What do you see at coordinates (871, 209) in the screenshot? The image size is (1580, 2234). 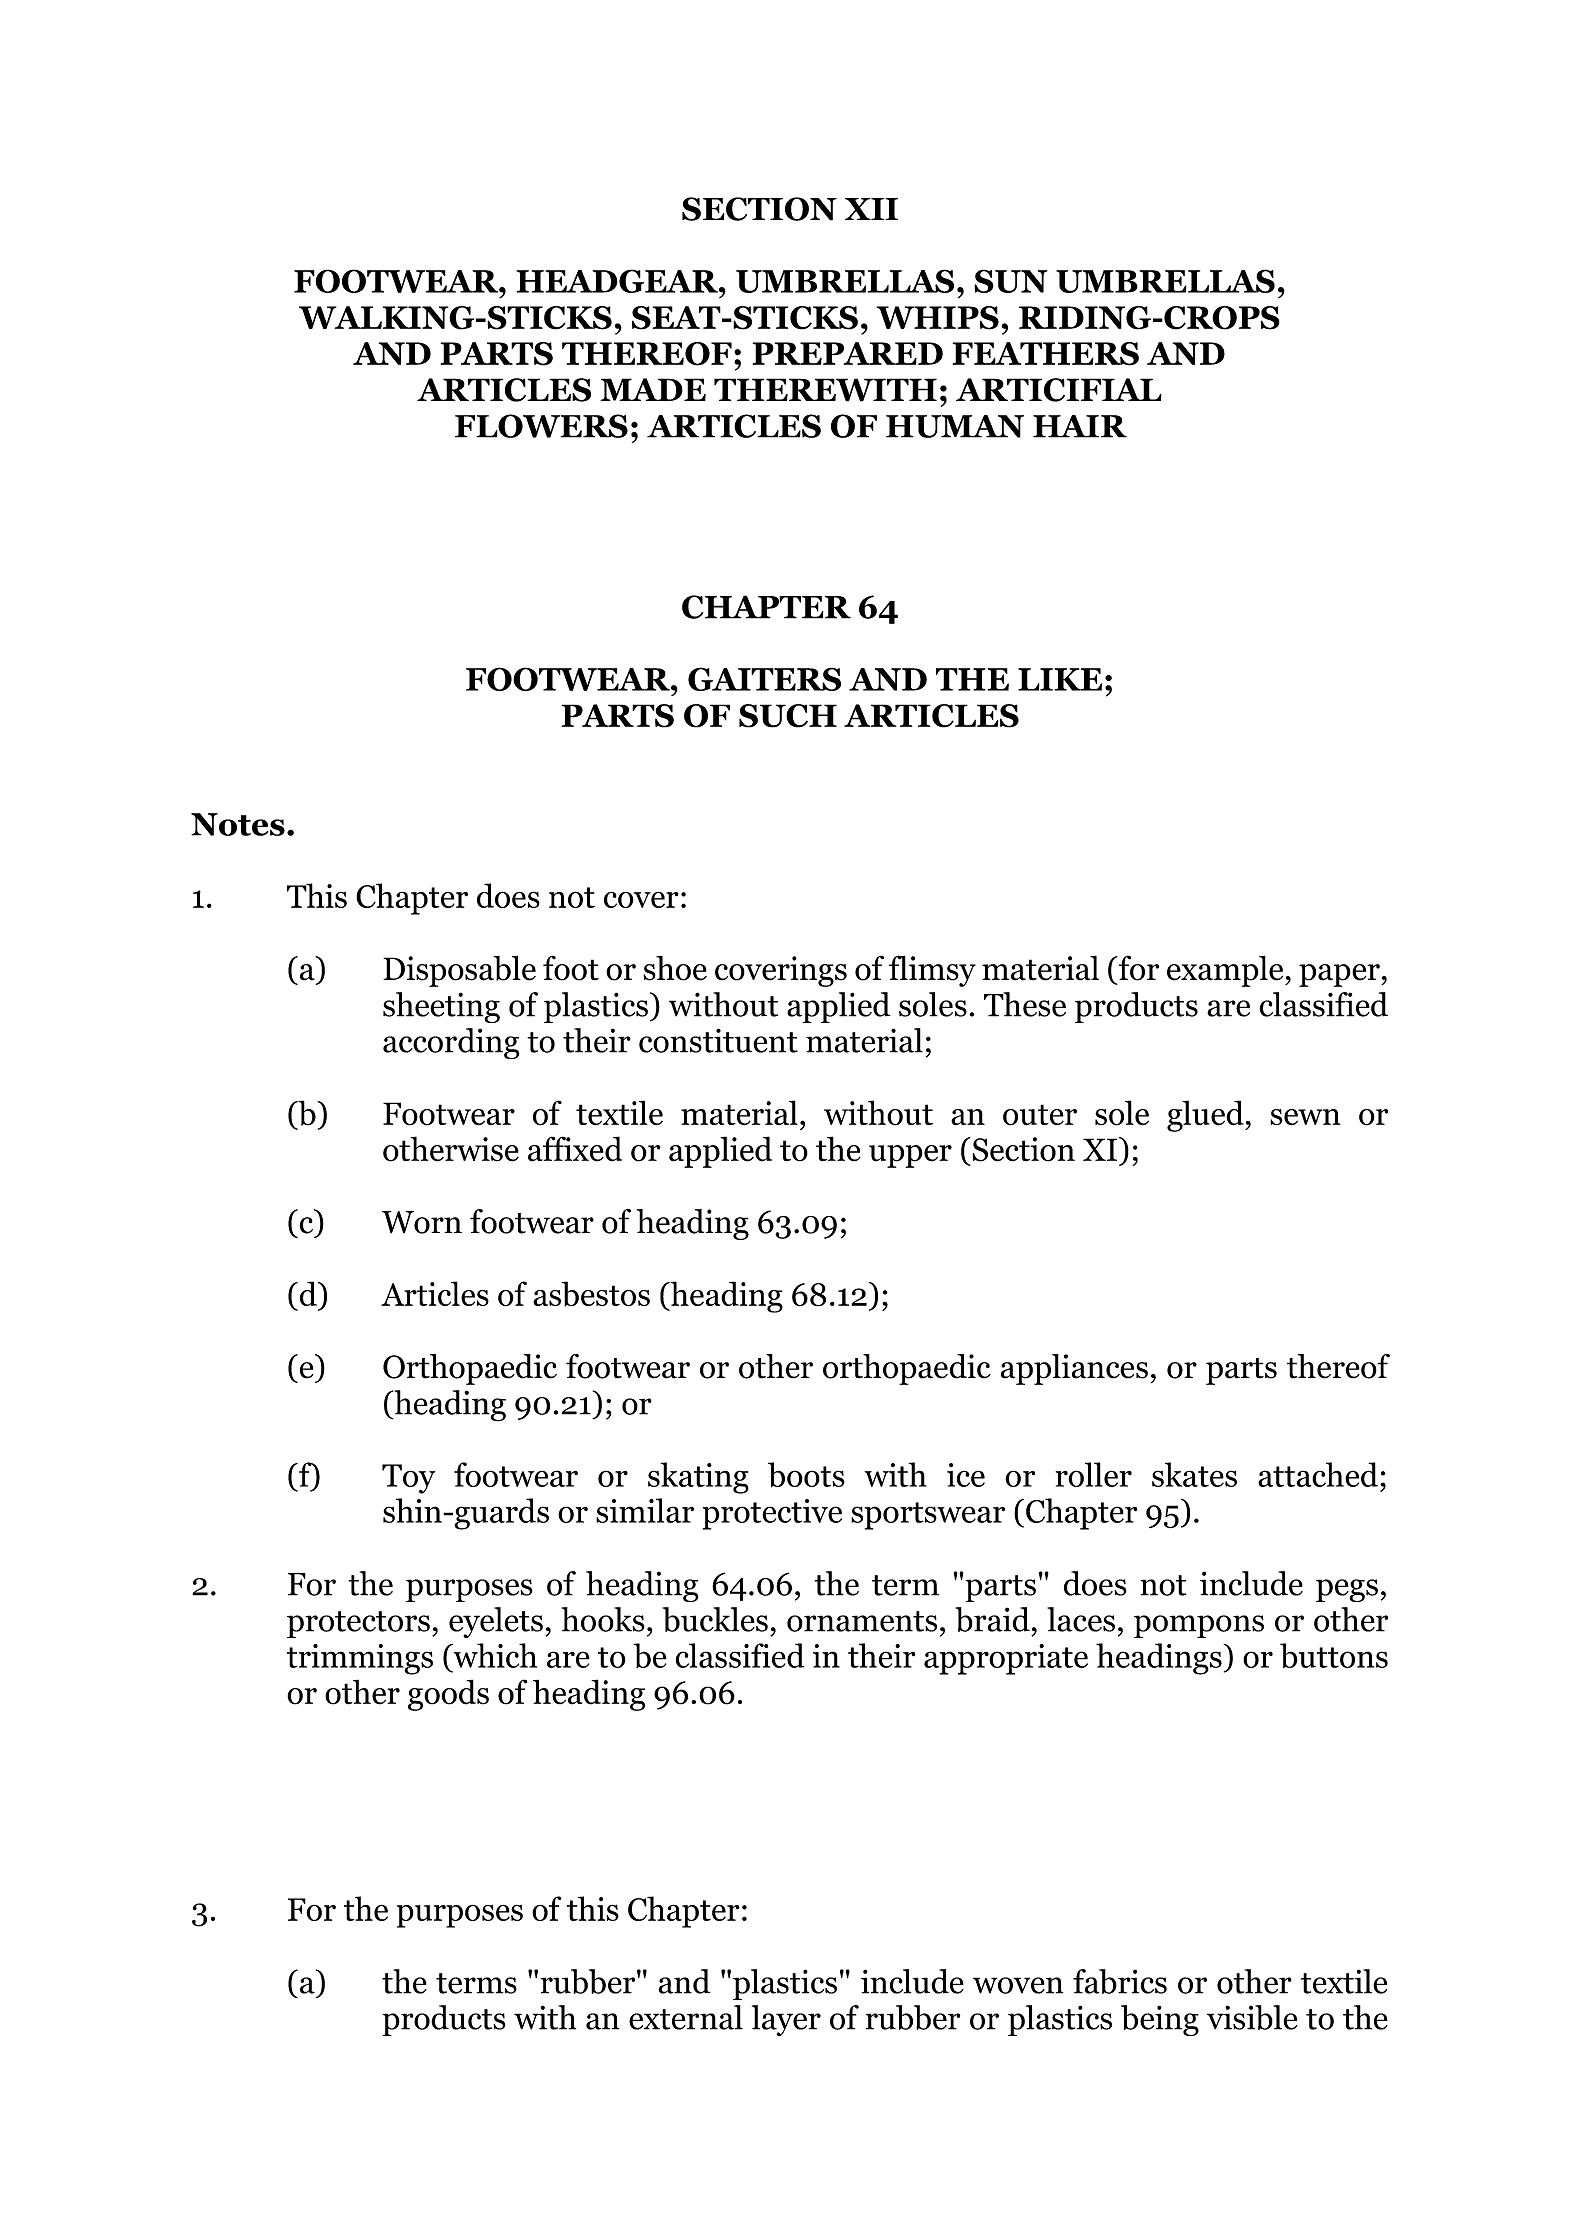 I see `XII` at bounding box center [871, 209].
